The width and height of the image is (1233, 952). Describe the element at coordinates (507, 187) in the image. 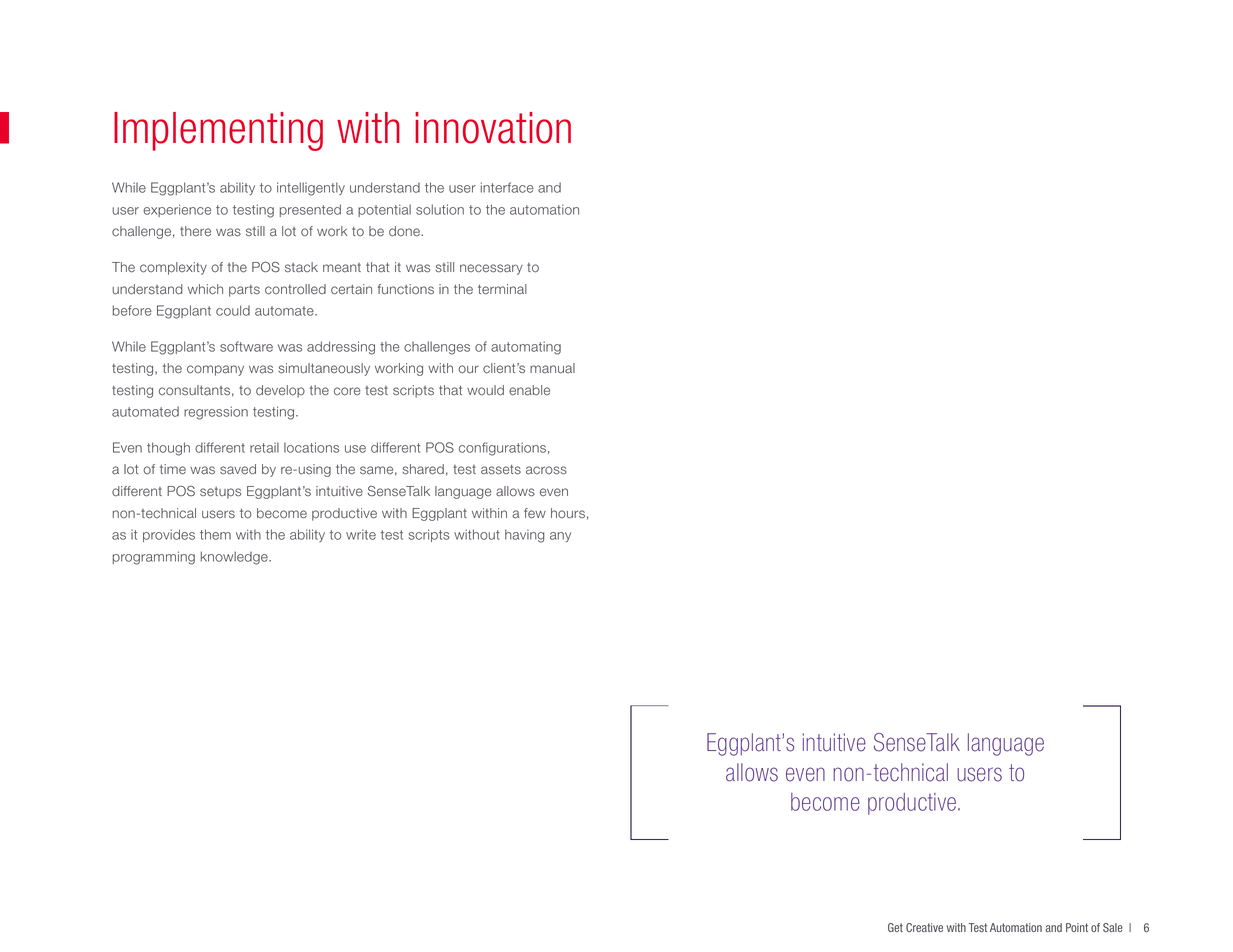

I see `interface` at that location.
